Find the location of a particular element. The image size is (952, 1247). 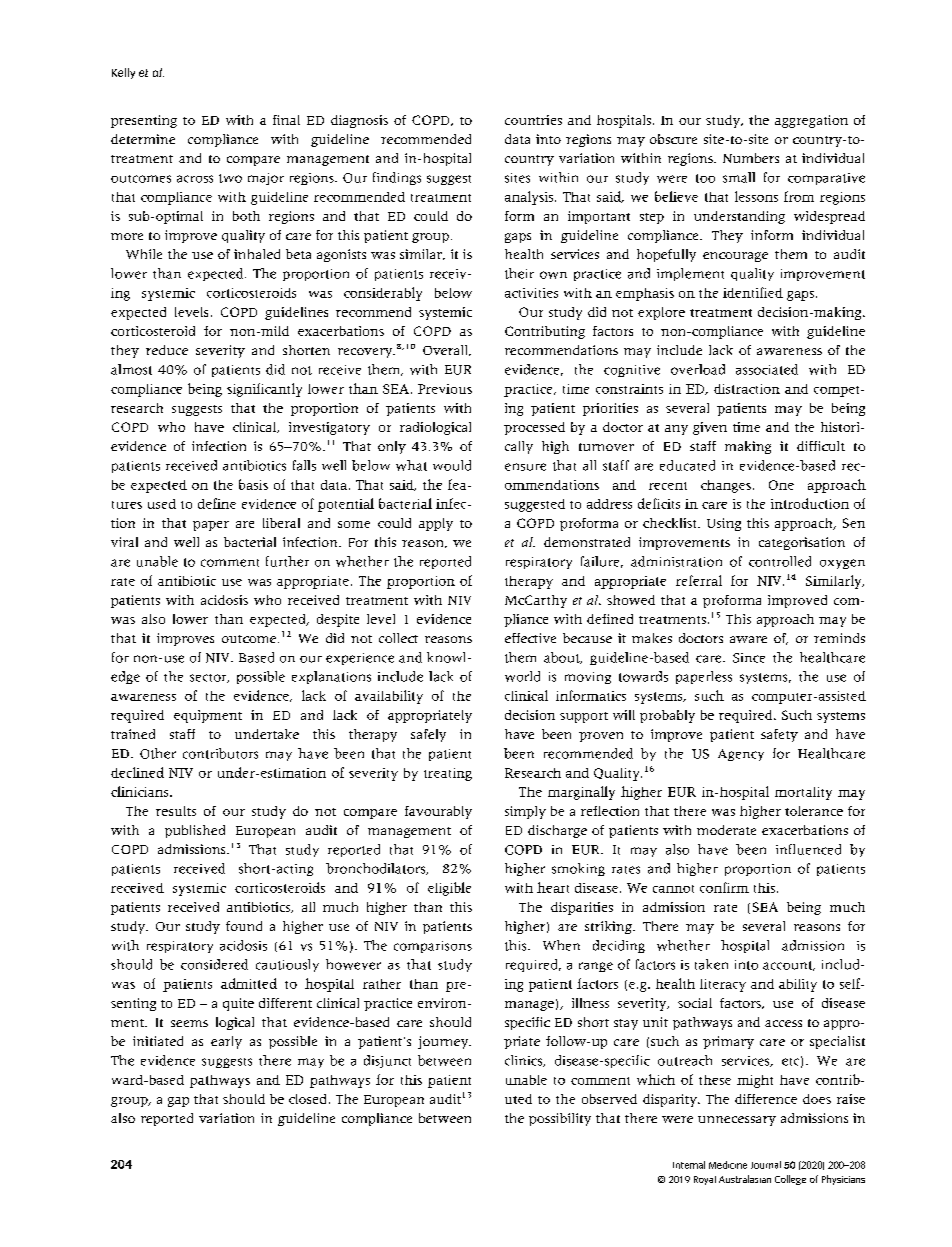

Numbers is located at coordinates (751, 158).
